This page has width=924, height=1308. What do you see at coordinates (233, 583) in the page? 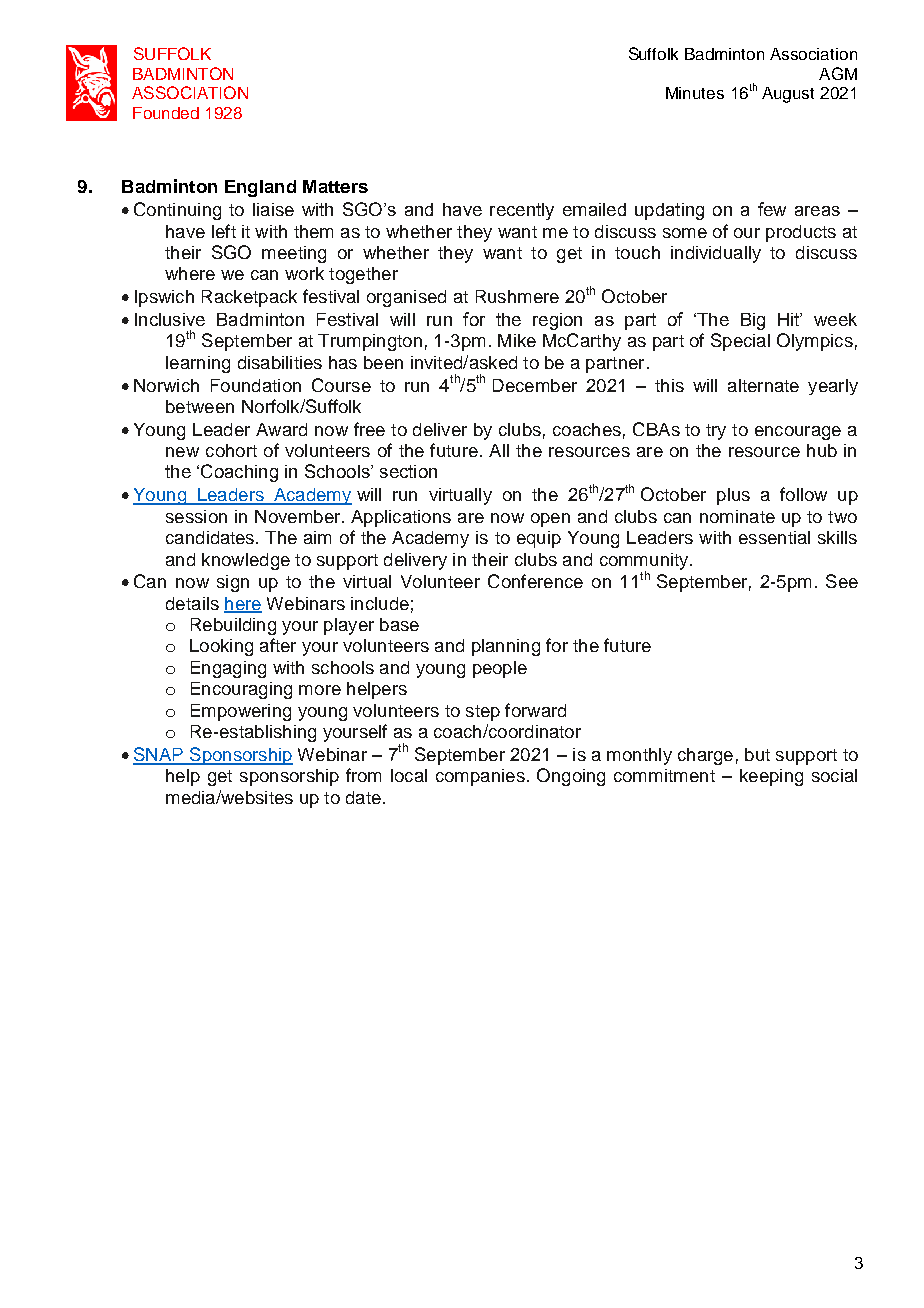
I see `sign` at bounding box center [233, 583].
